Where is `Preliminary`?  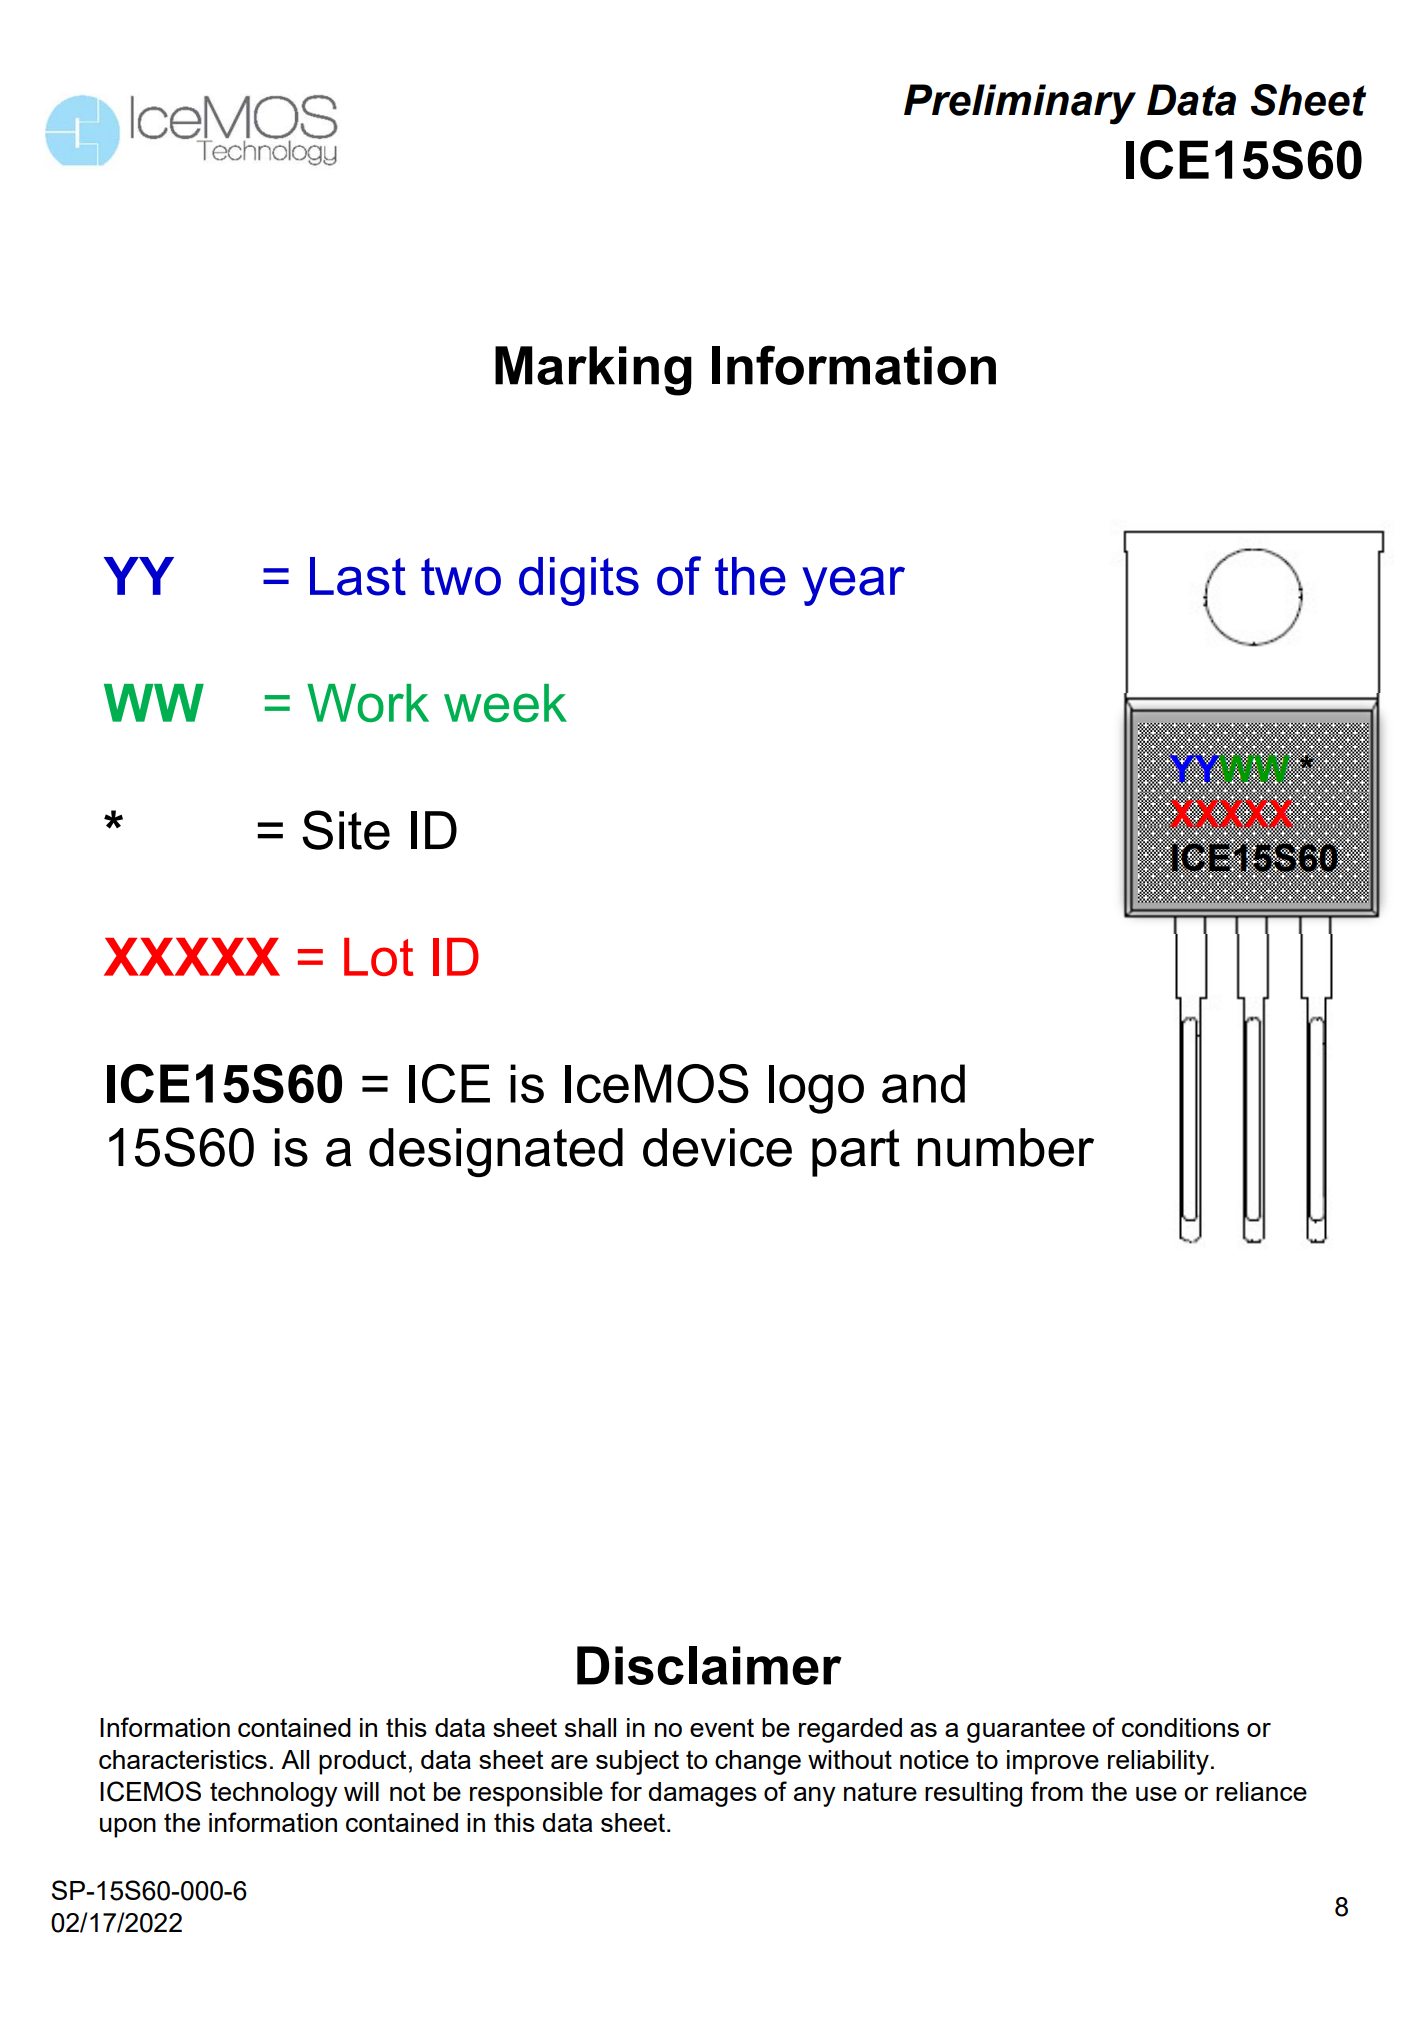 Preliminary is located at coordinates (1020, 104).
